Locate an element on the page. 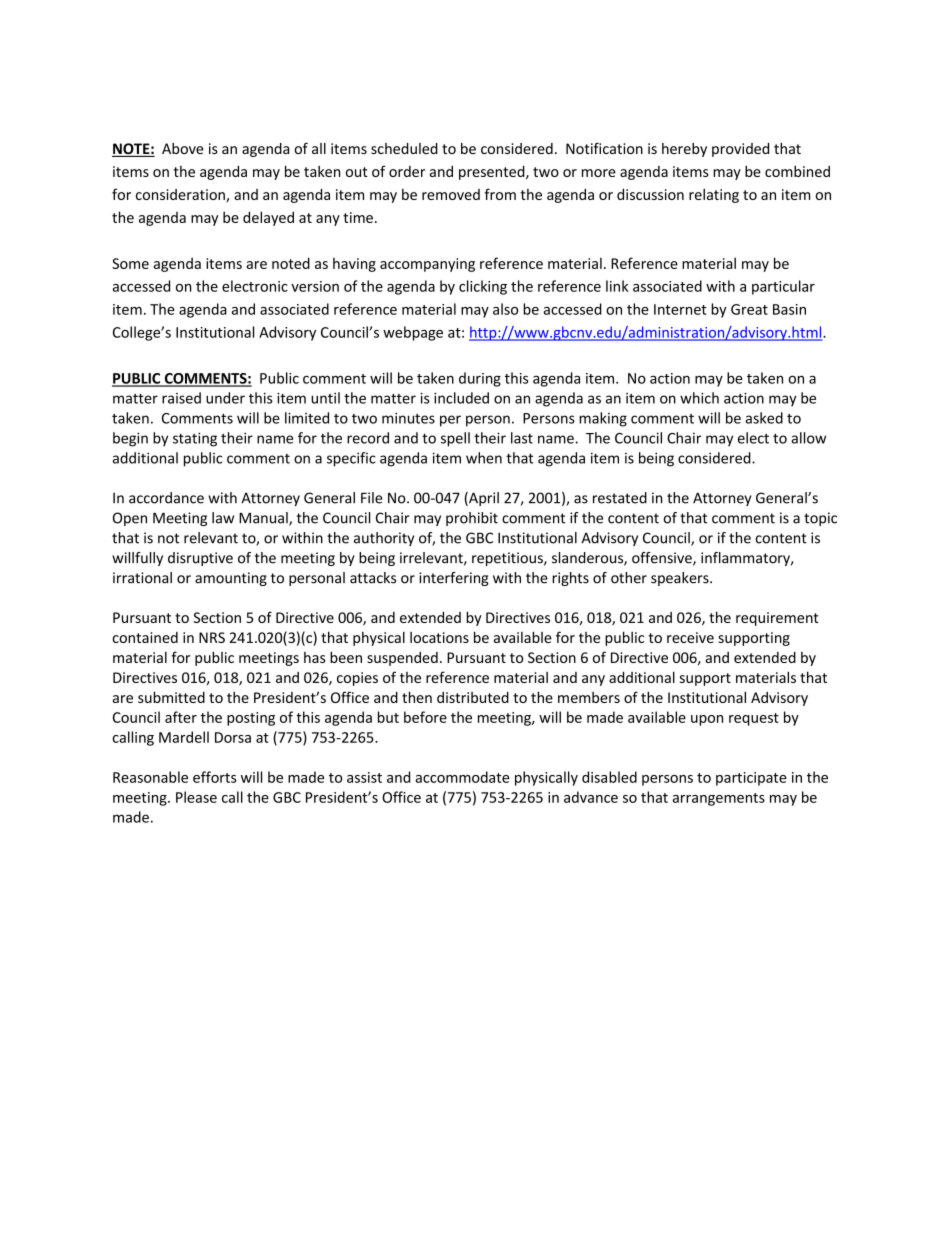  presented is located at coordinates (493, 172).
